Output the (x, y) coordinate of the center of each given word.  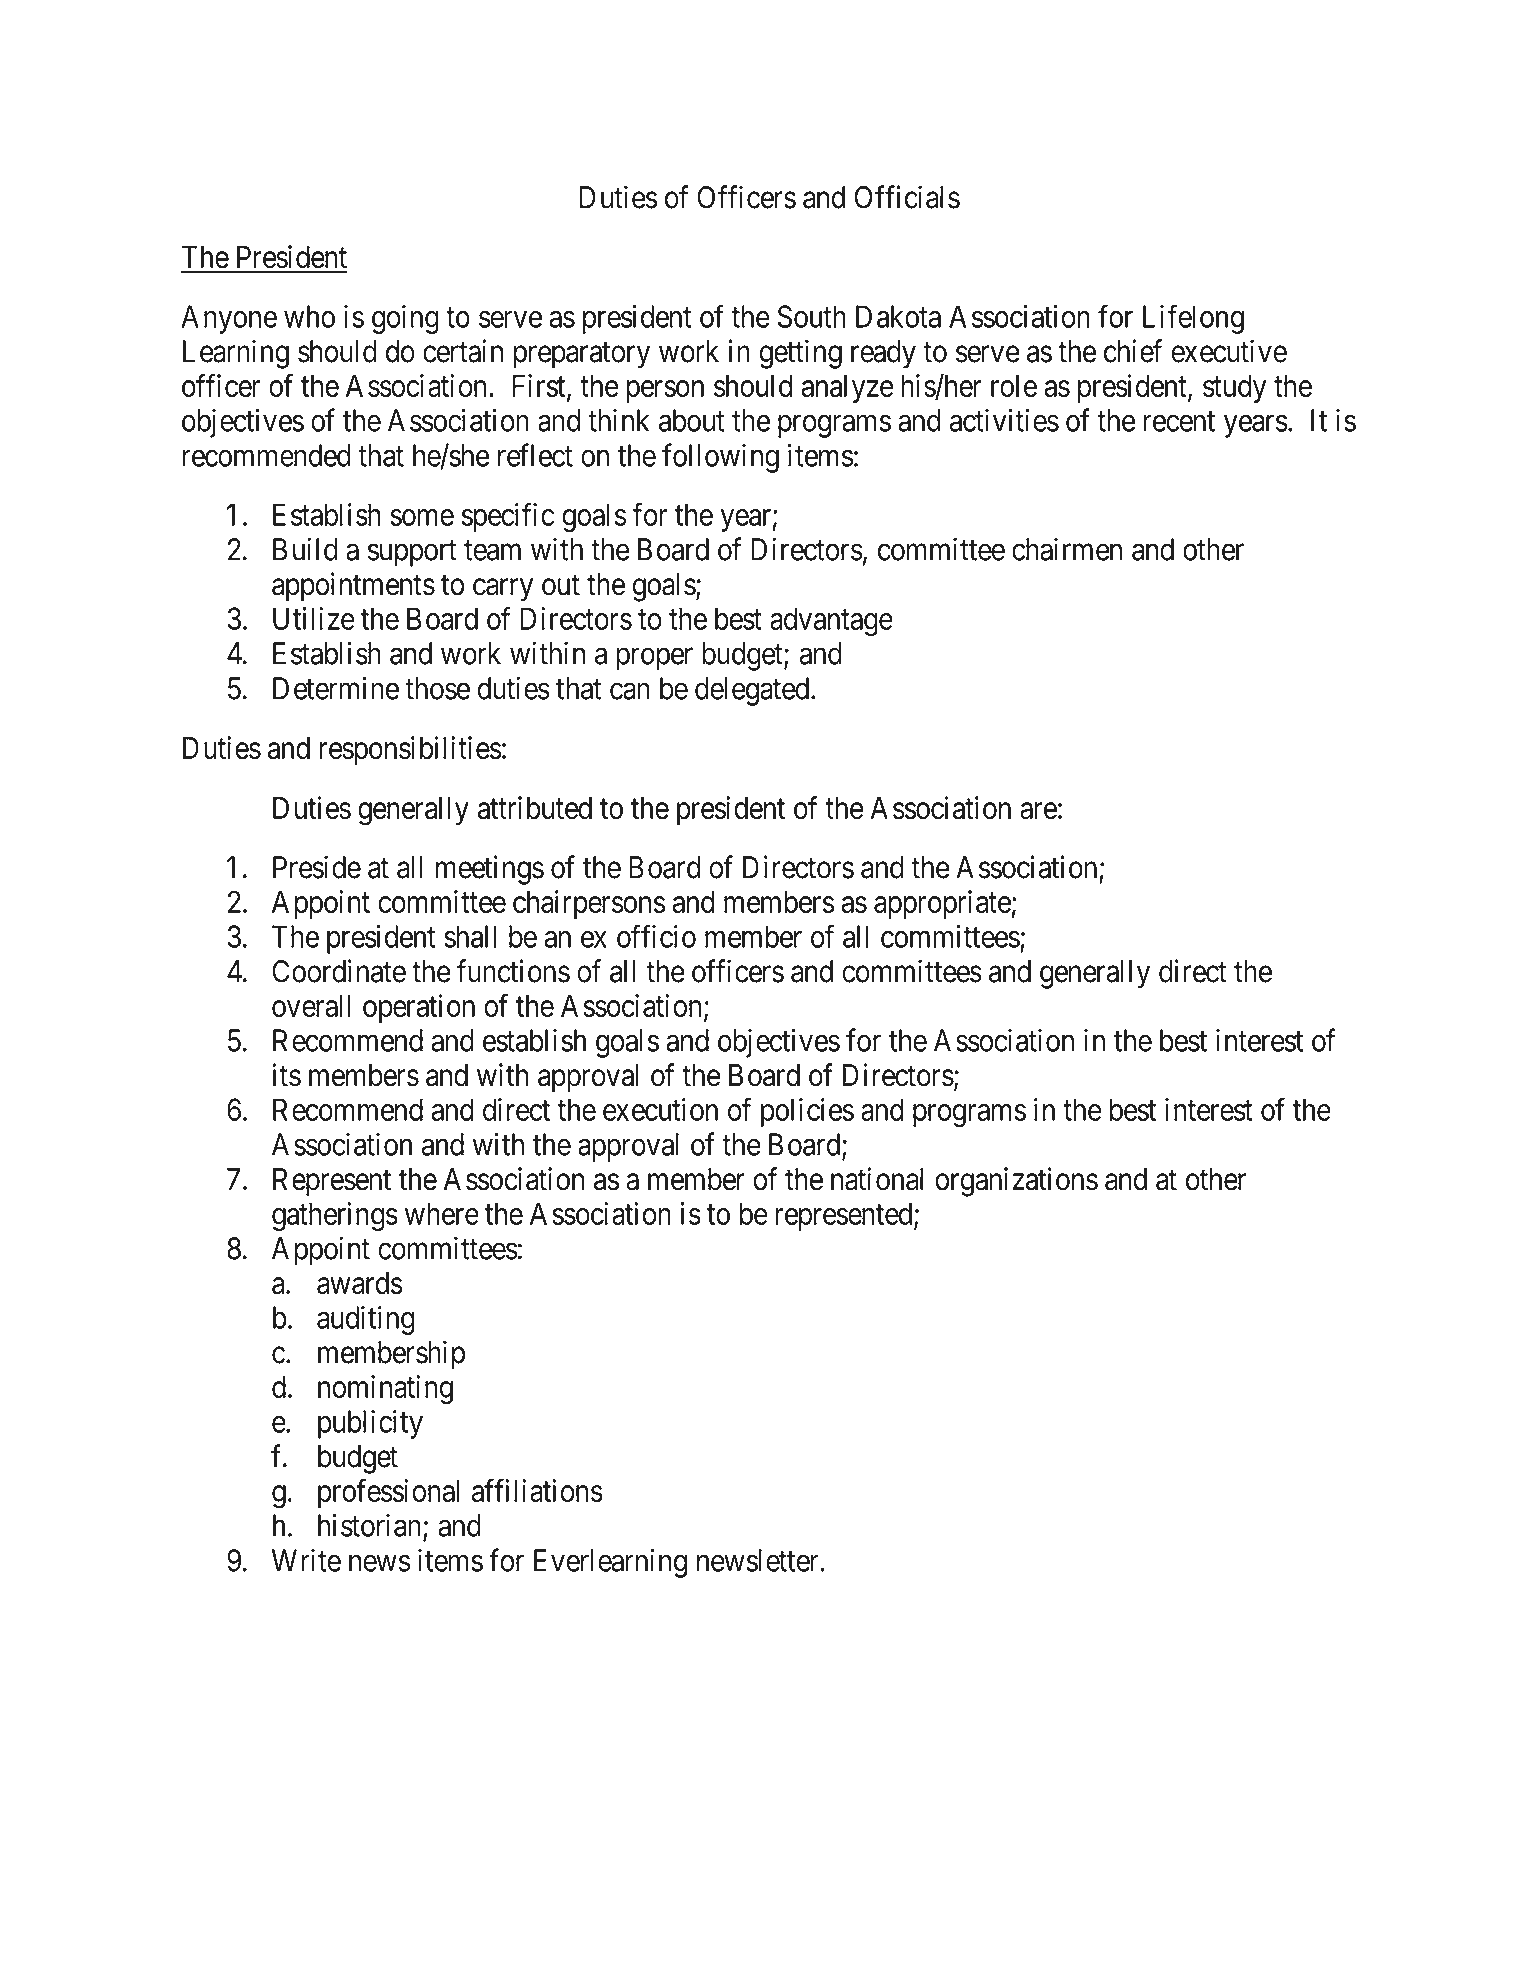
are (1038, 811)
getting (801, 354)
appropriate (942, 904)
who (309, 316)
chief (1133, 351)
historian (369, 1525)
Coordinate (339, 971)
